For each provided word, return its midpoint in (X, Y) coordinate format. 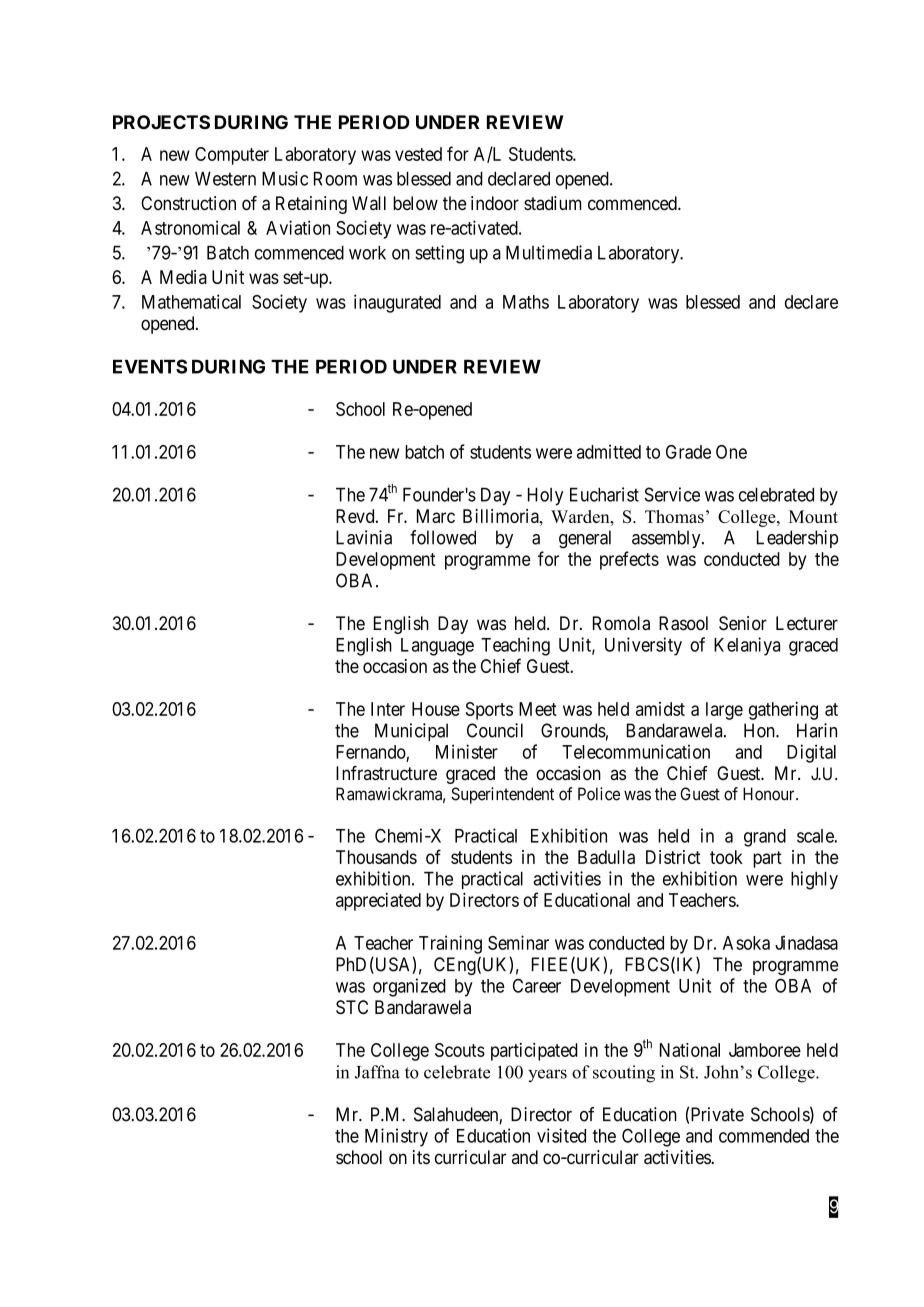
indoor (495, 203)
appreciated (378, 902)
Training (450, 944)
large (724, 711)
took (726, 857)
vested (418, 154)
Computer (232, 156)
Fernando (371, 752)
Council (495, 730)
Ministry (396, 1137)
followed (443, 537)
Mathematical (191, 301)
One (731, 452)
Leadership (797, 539)
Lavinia (364, 537)
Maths (526, 302)
